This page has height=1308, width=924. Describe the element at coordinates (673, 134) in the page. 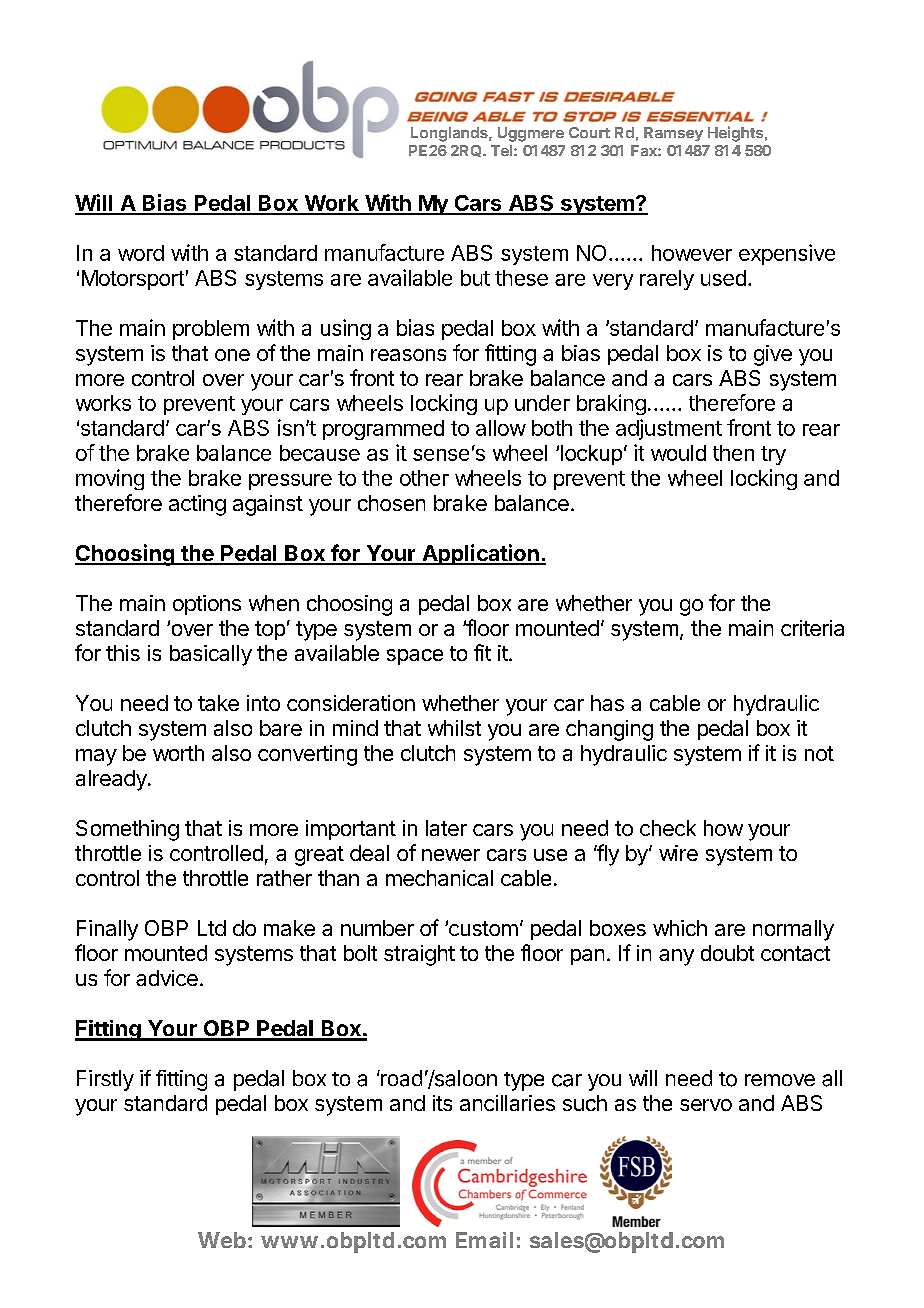

I see `Ramsey` at that location.
